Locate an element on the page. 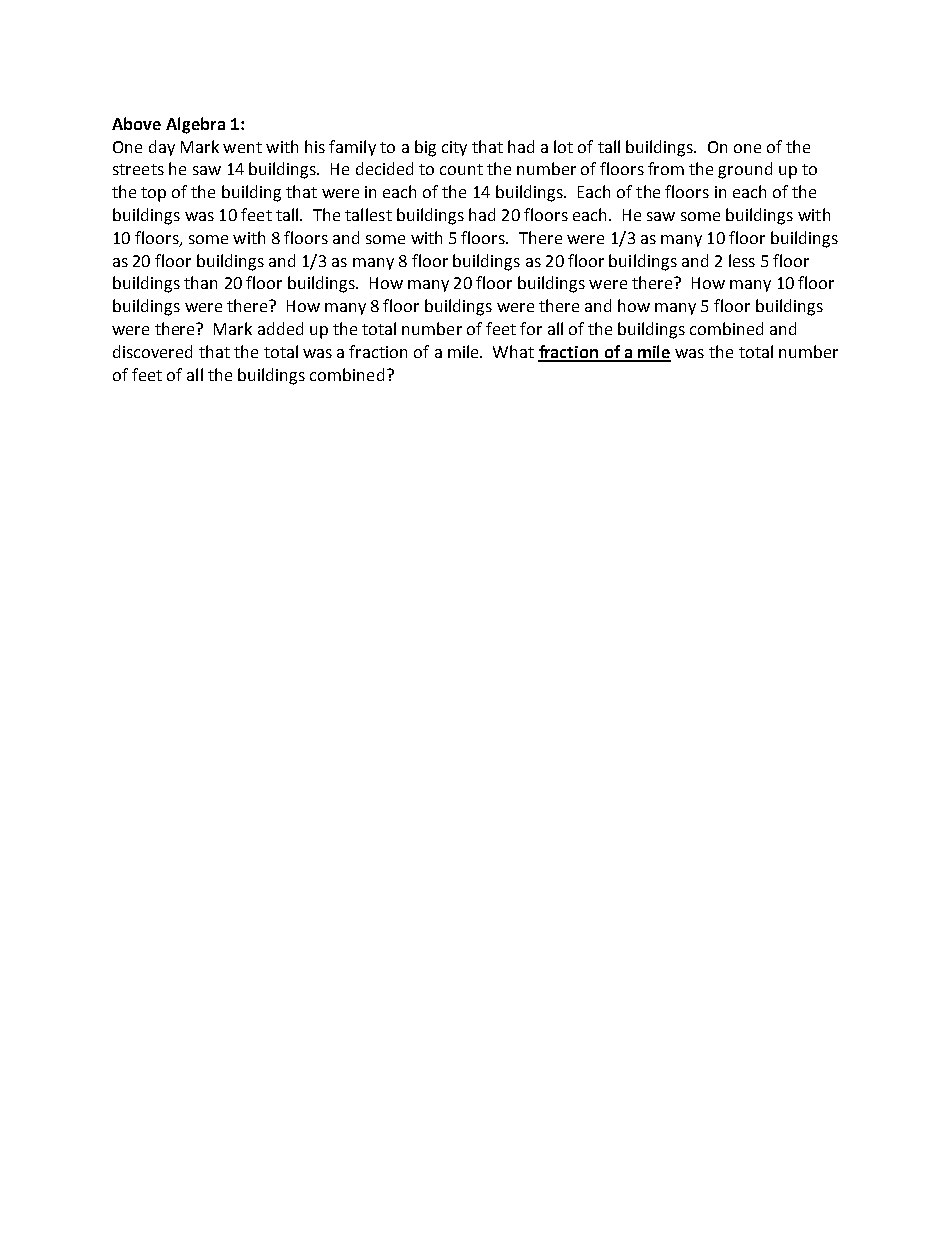 This document has height=1233, width=952. top is located at coordinates (153, 194).
